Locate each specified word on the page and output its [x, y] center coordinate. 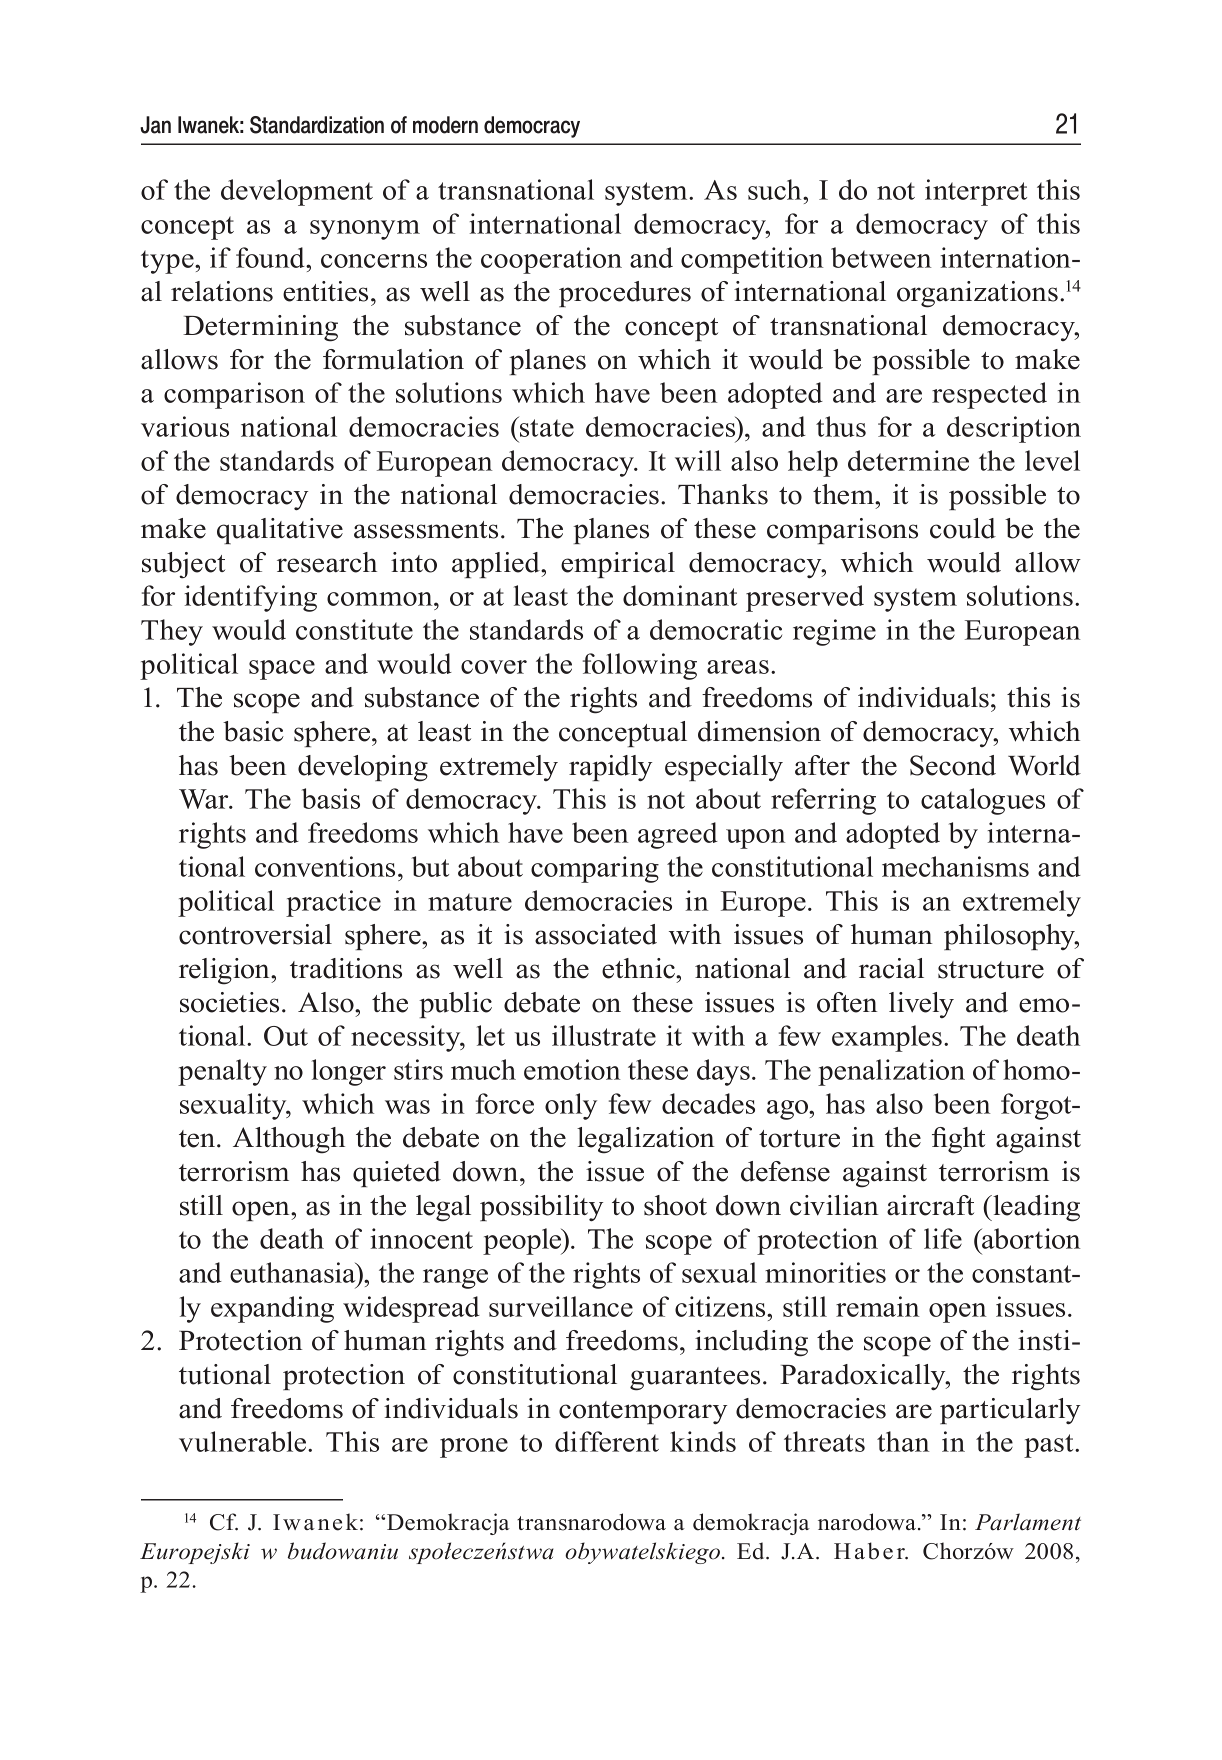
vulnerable [244, 1441]
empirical [618, 565]
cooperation [551, 260]
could [963, 528]
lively [921, 1005]
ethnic [639, 968]
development [297, 192]
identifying [251, 598]
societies [229, 1002]
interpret [976, 192]
